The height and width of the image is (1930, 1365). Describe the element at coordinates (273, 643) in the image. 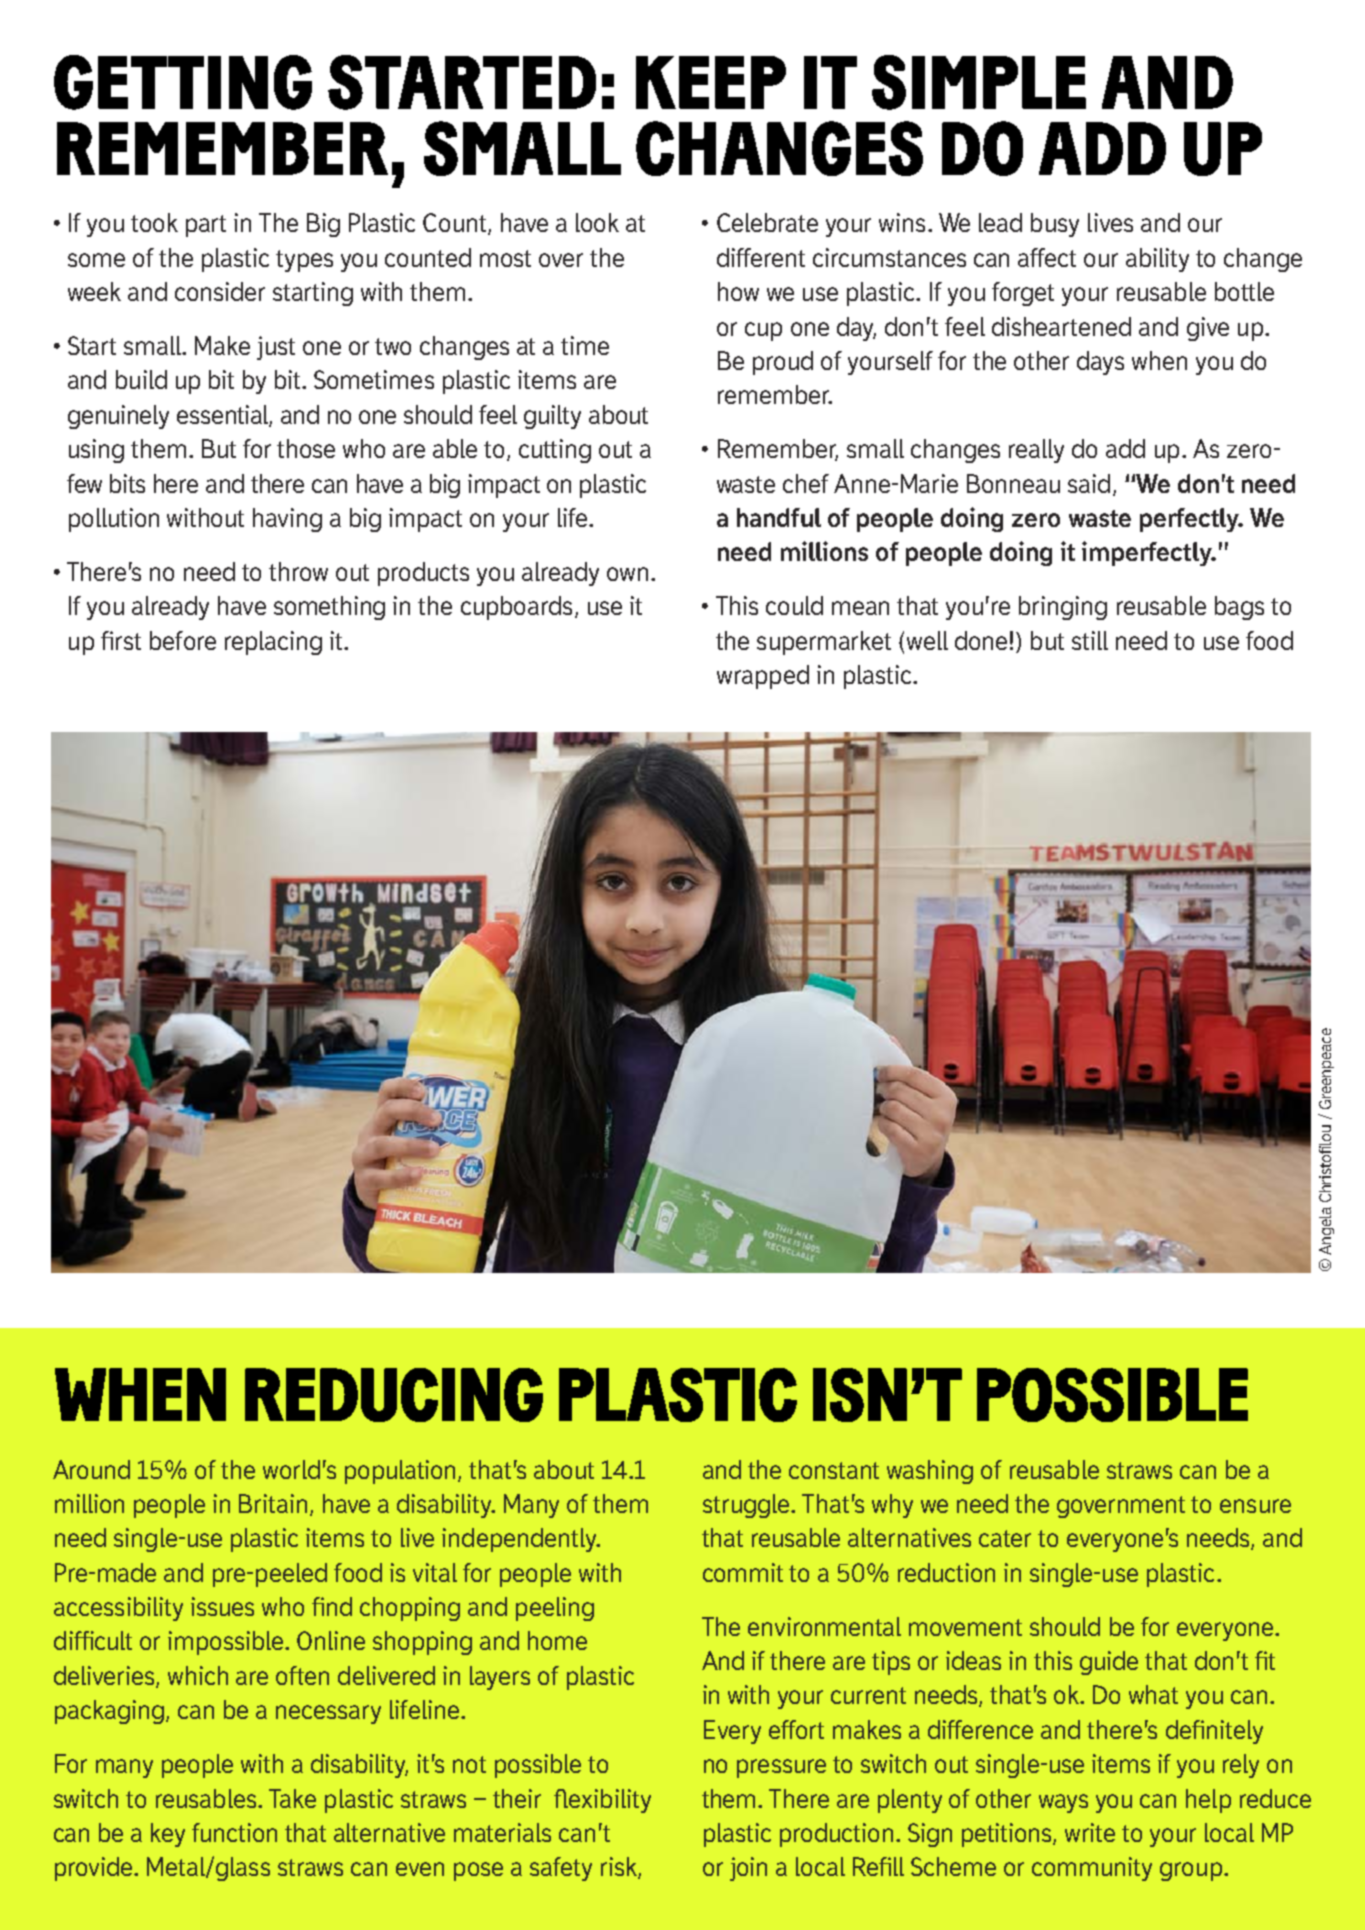

I see `replacing` at that location.
